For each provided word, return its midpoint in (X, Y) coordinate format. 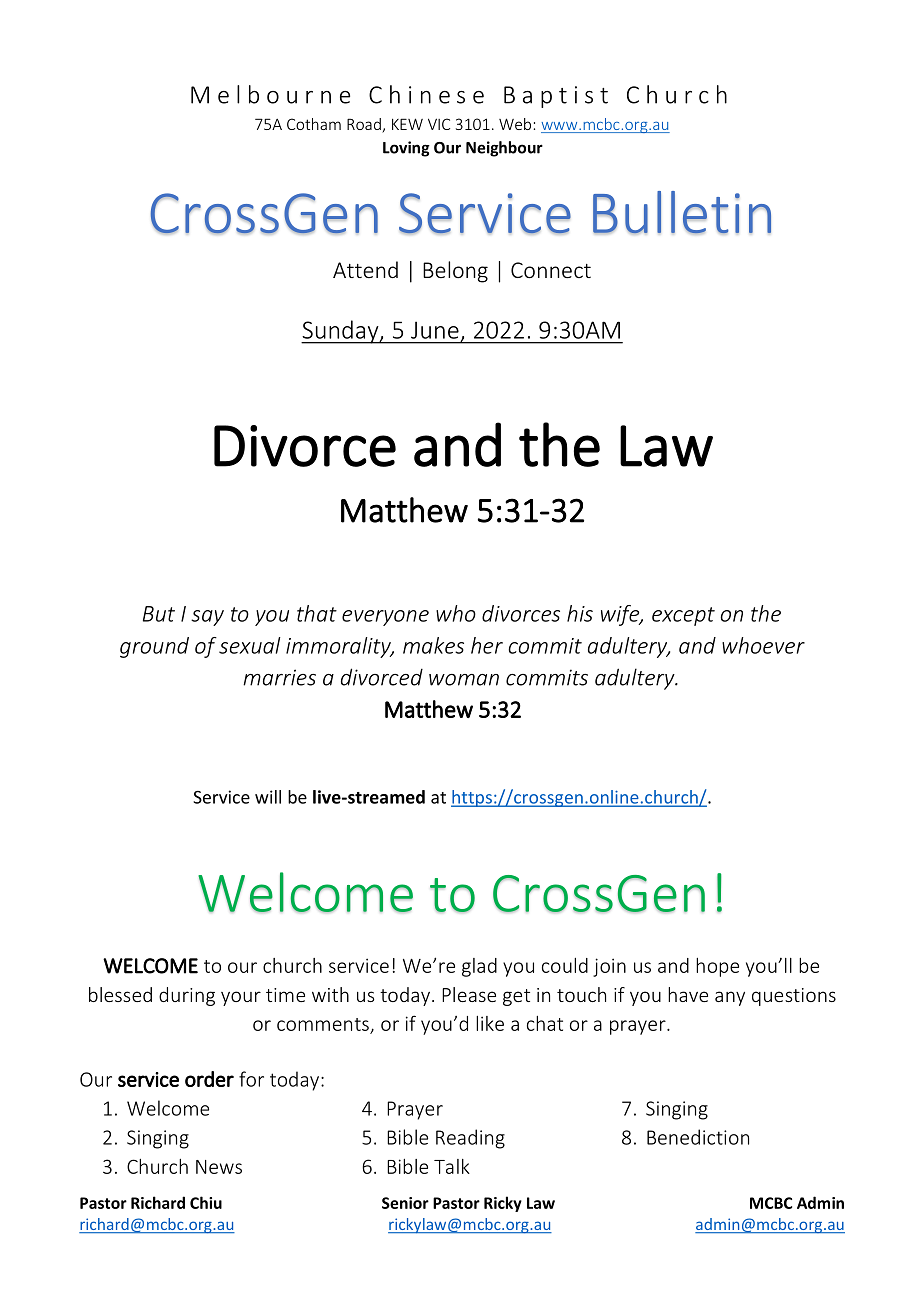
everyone (385, 618)
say (207, 618)
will (268, 797)
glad (479, 967)
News (219, 1167)
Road (365, 125)
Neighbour (504, 149)
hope (717, 967)
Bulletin (682, 212)
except (683, 616)
